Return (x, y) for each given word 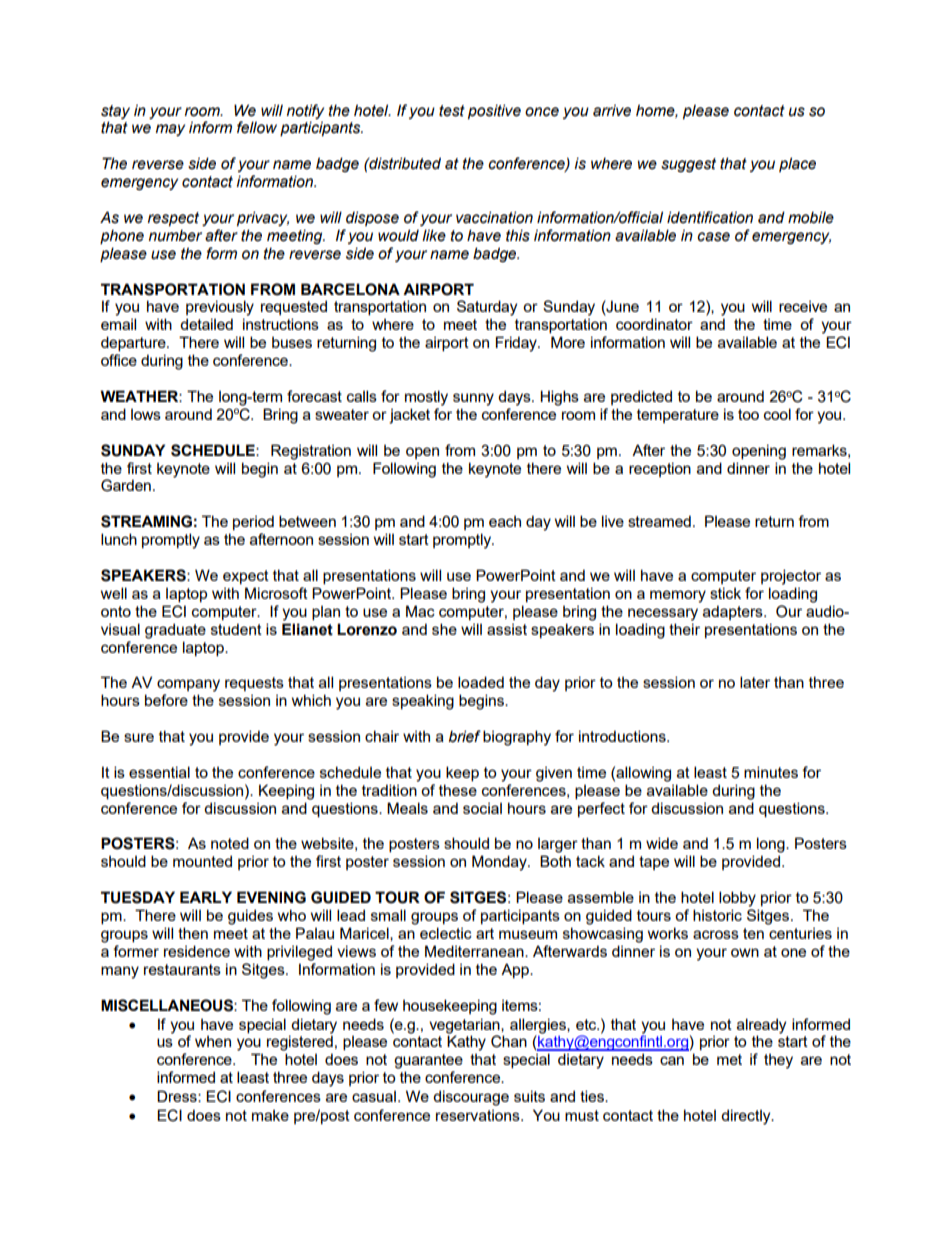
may (170, 130)
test (452, 111)
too (748, 414)
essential (159, 772)
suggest (688, 165)
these (458, 790)
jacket (409, 416)
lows (146, 414)
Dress (178, 1096)
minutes (771, 772)
